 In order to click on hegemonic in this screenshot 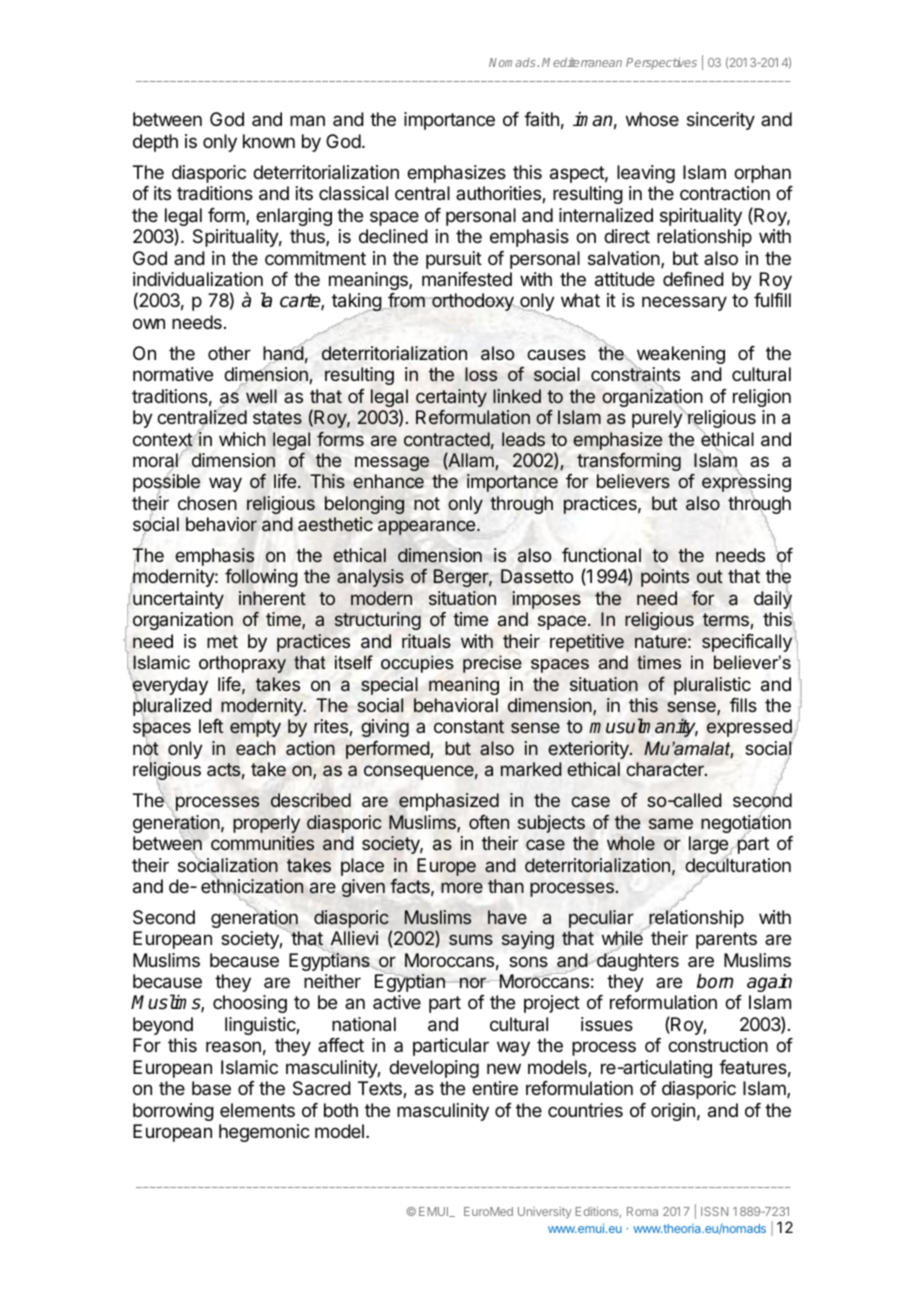, I will do `click(264, 1133)`.
